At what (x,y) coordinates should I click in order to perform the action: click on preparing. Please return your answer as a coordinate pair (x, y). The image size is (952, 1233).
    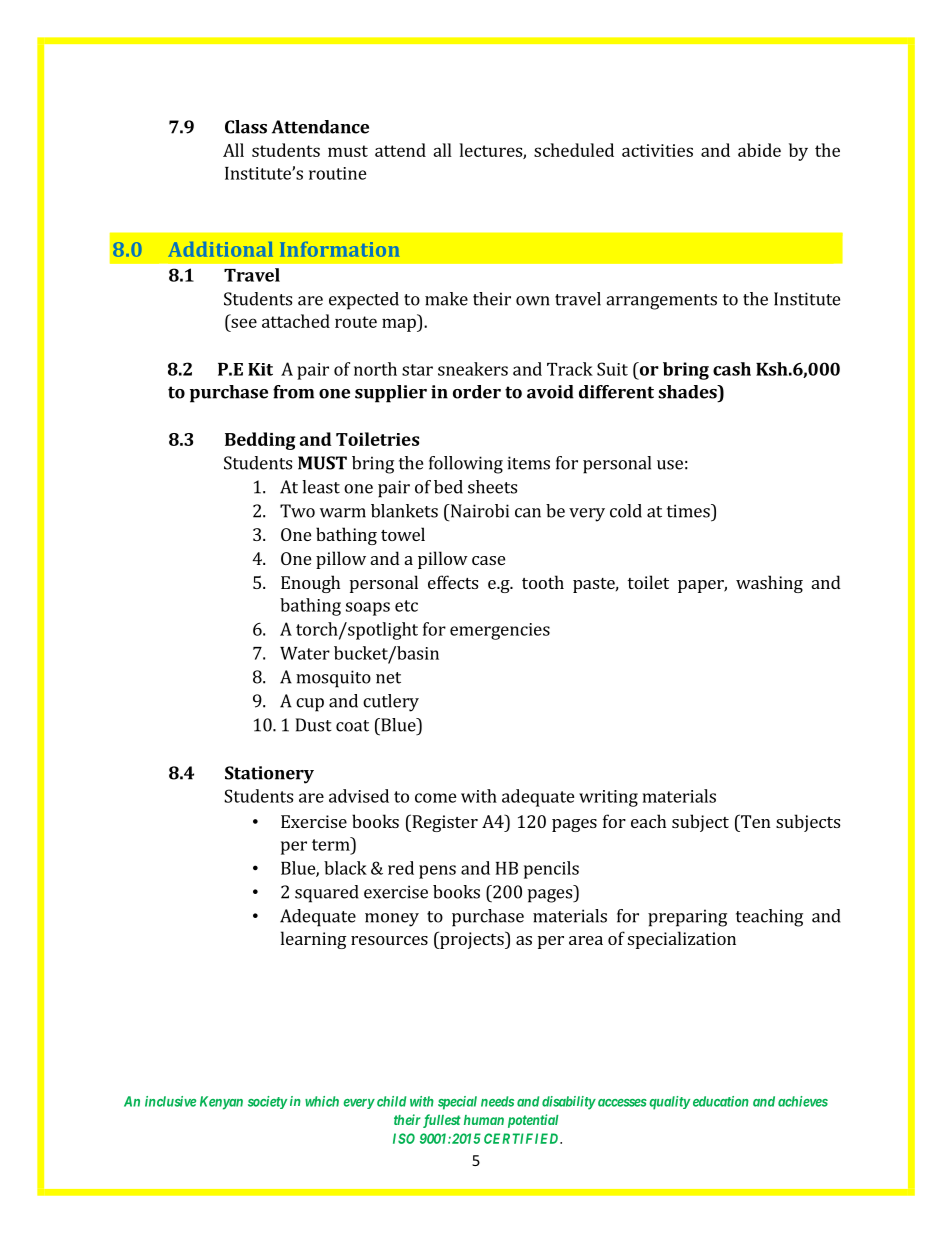
    Looking at the image, I should click on (687, 918).
